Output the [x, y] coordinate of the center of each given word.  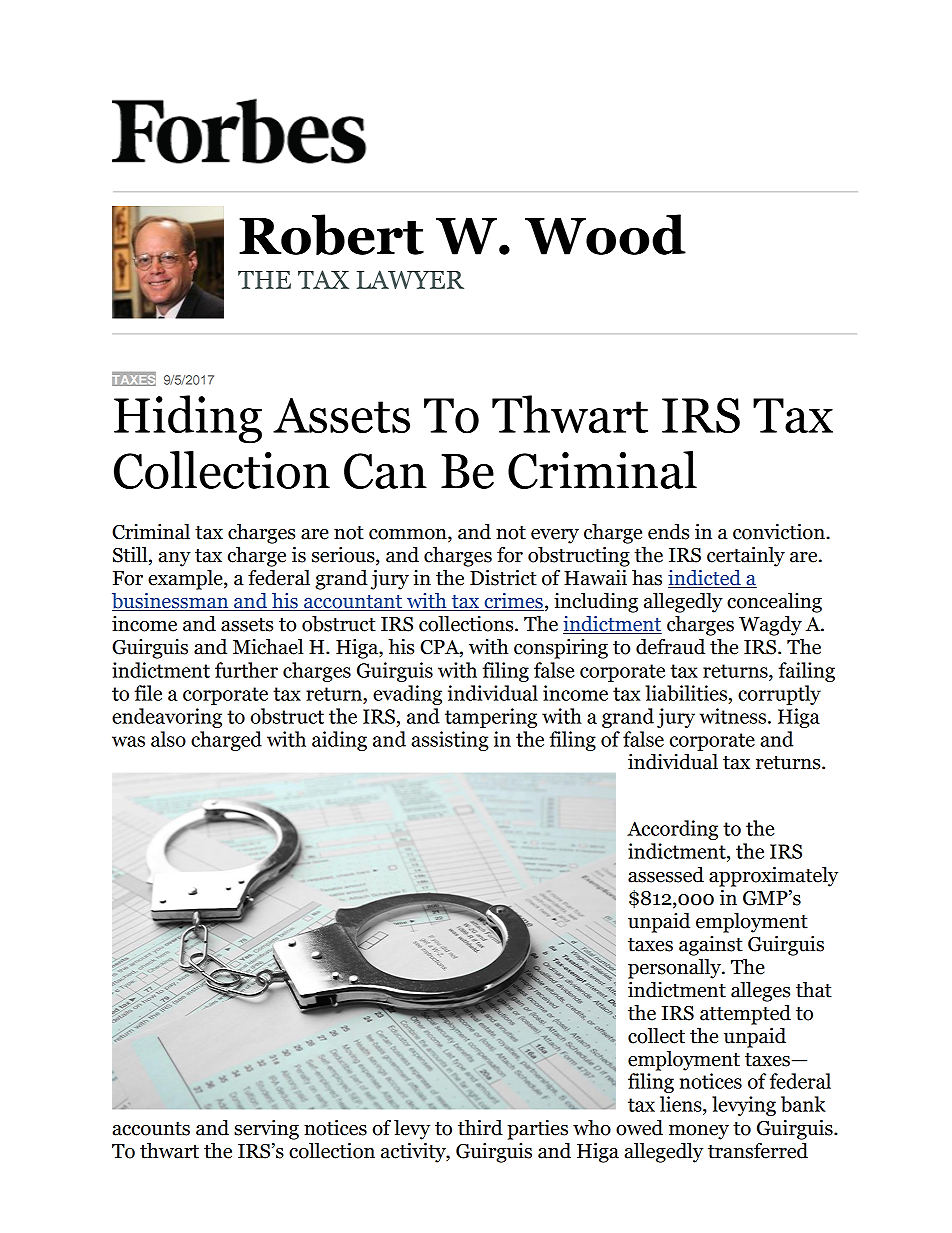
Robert [331, 234]
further [246, 670]
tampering [491, 718]
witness [733, 716]
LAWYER [410, 279]
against [711, 946]
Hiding [188, 419]
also [168, 739]
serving [266, 1130]
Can [385, 471]
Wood [605, 234]
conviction [780, 532]
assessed [666, 875]
